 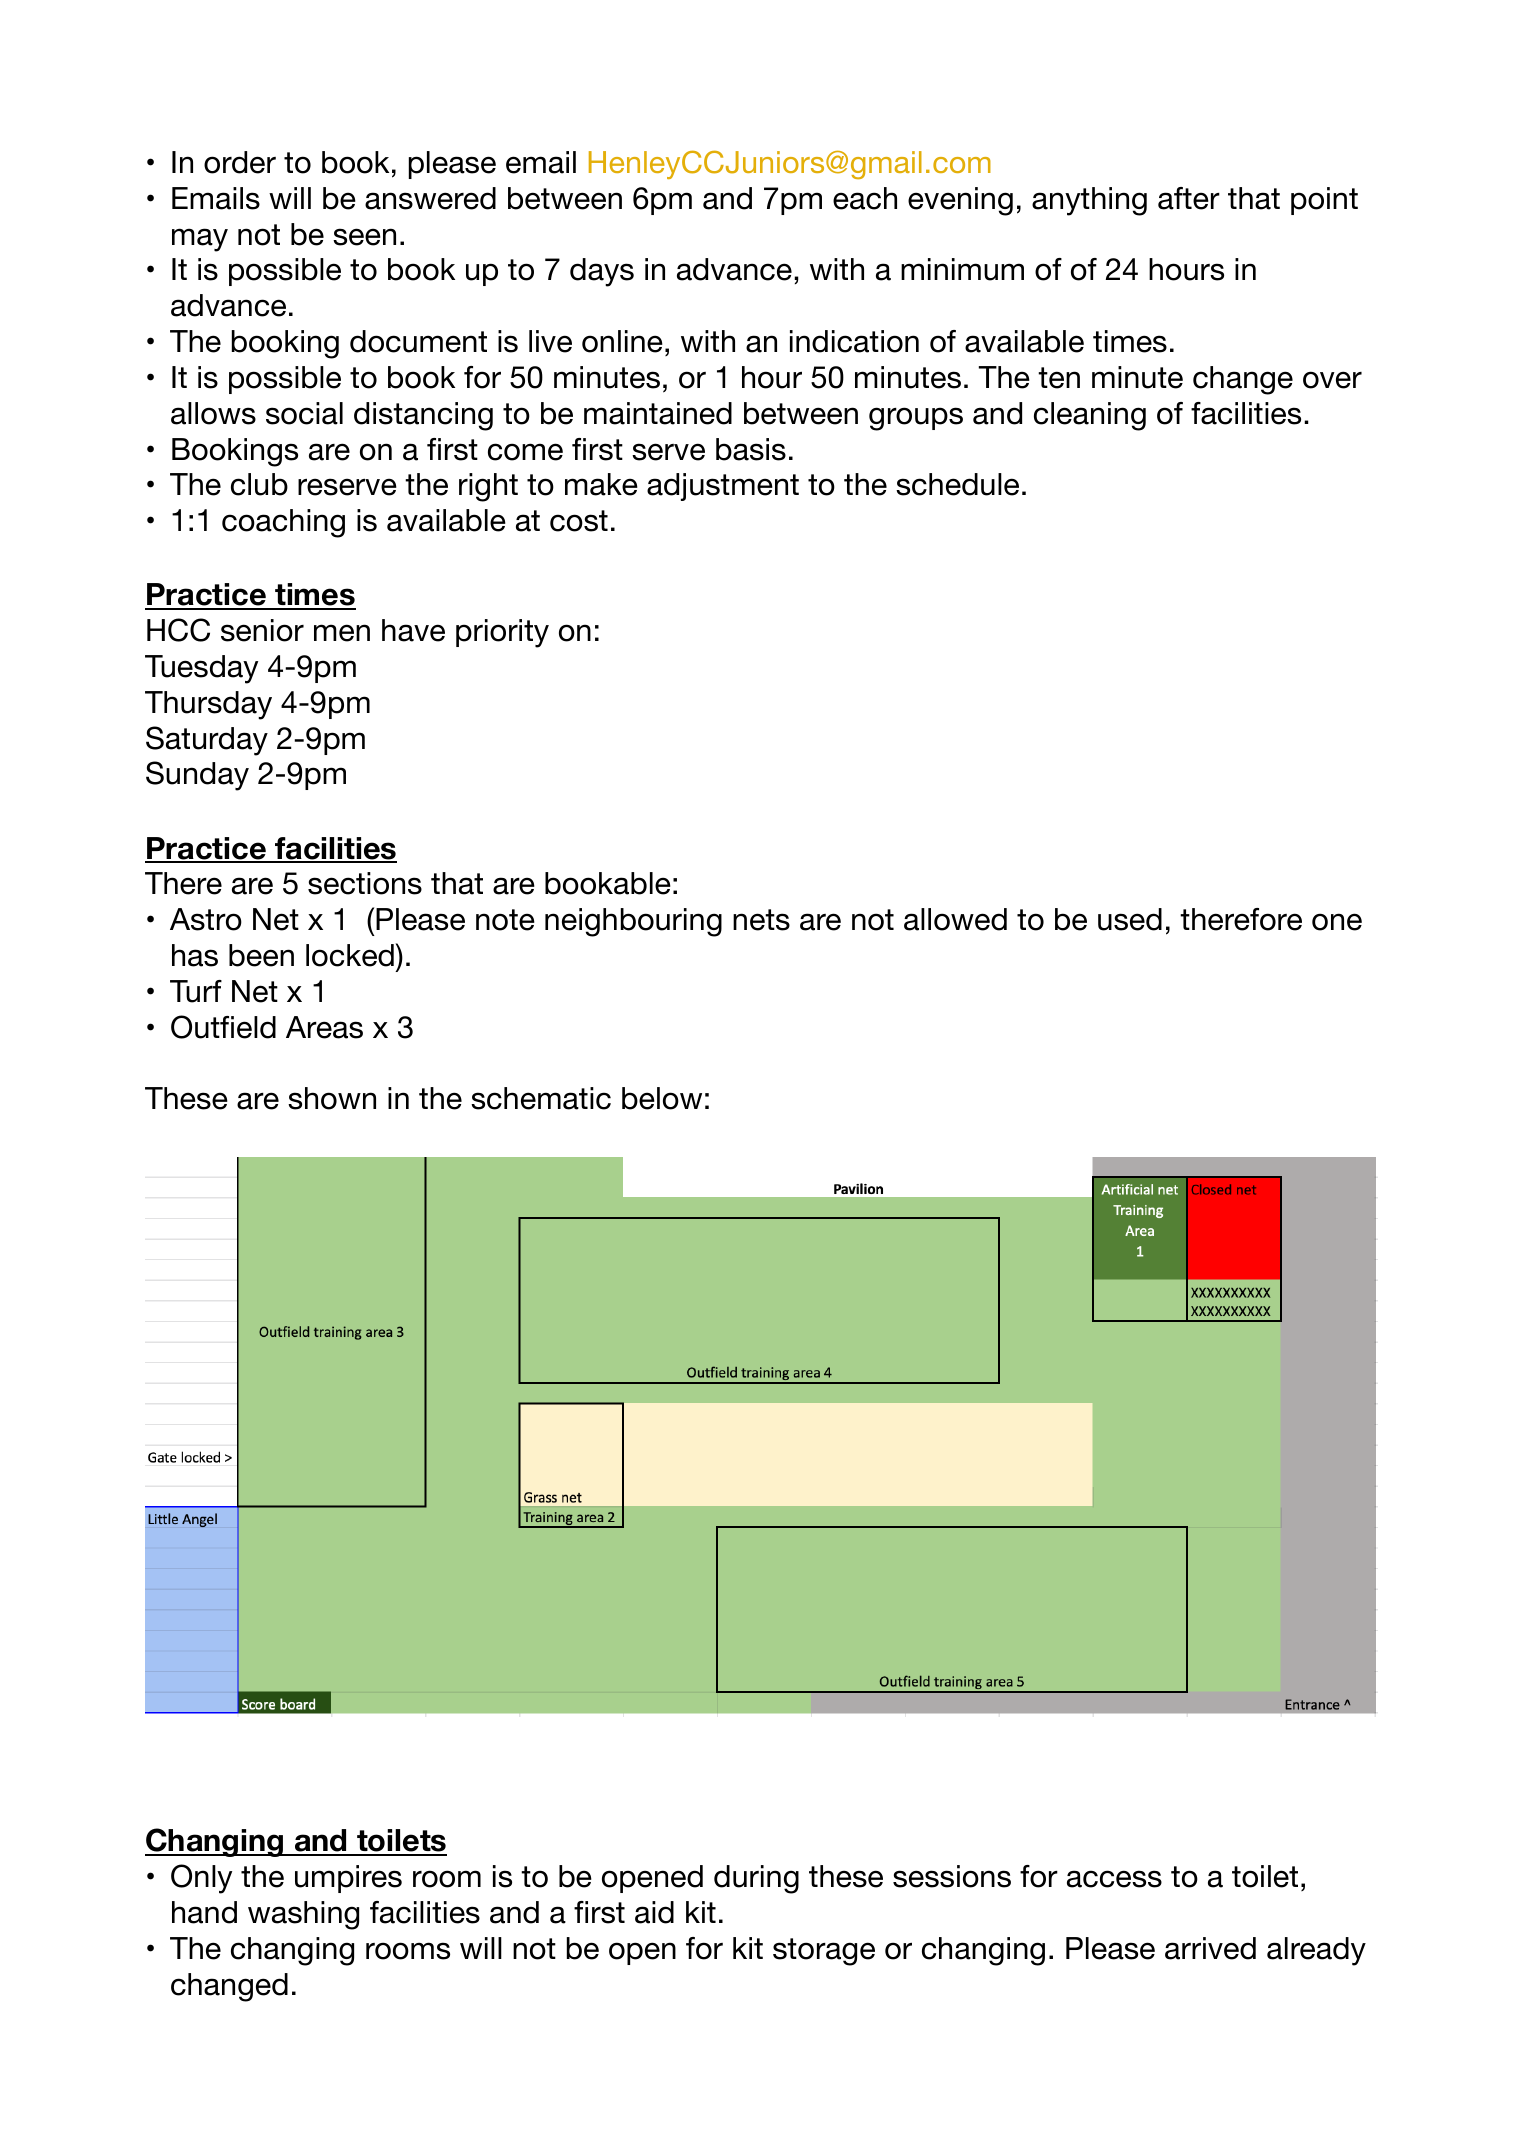 I want to click on nets, so click(x=761, y=920).
